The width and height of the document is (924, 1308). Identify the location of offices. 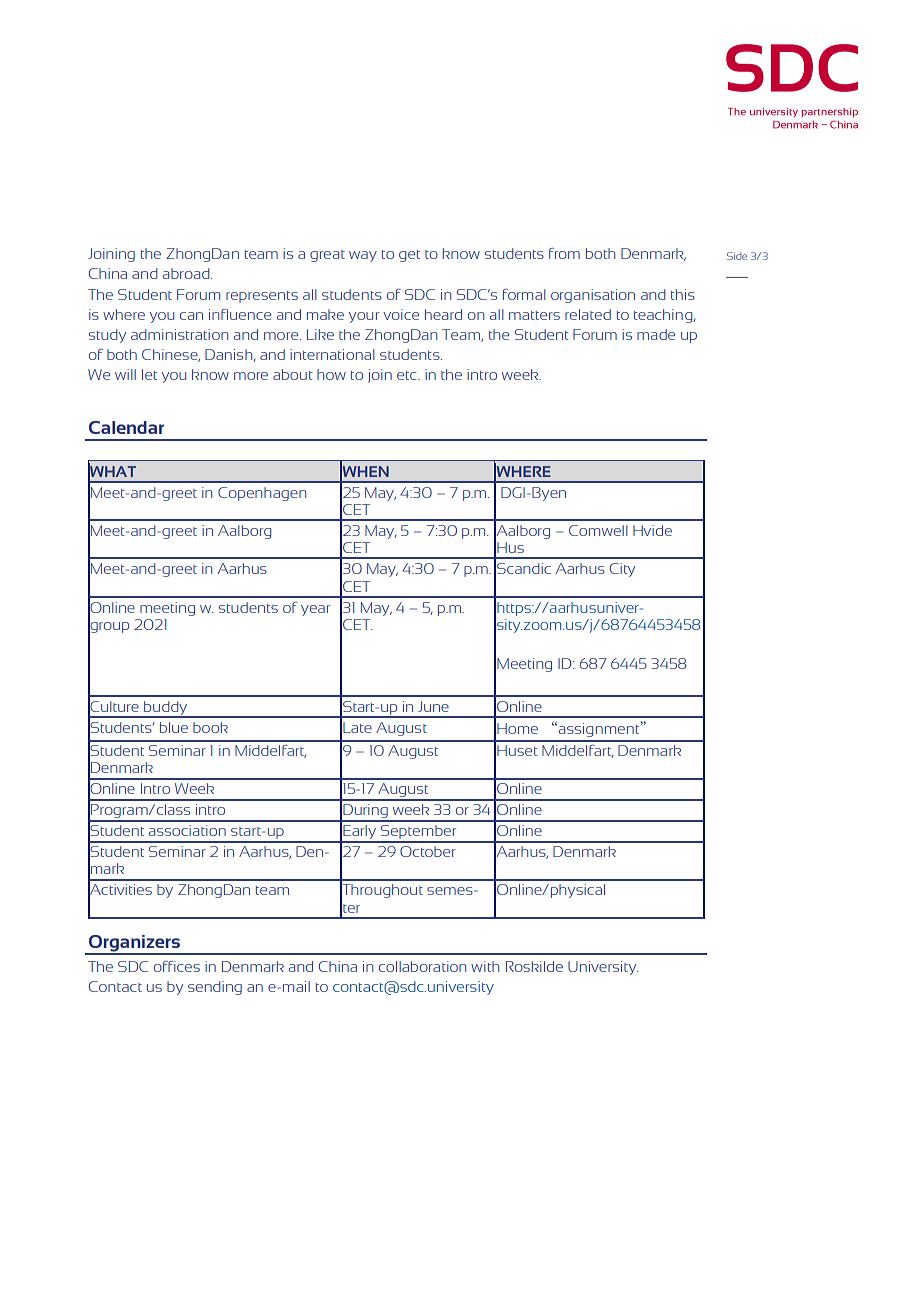
(177, 966).
